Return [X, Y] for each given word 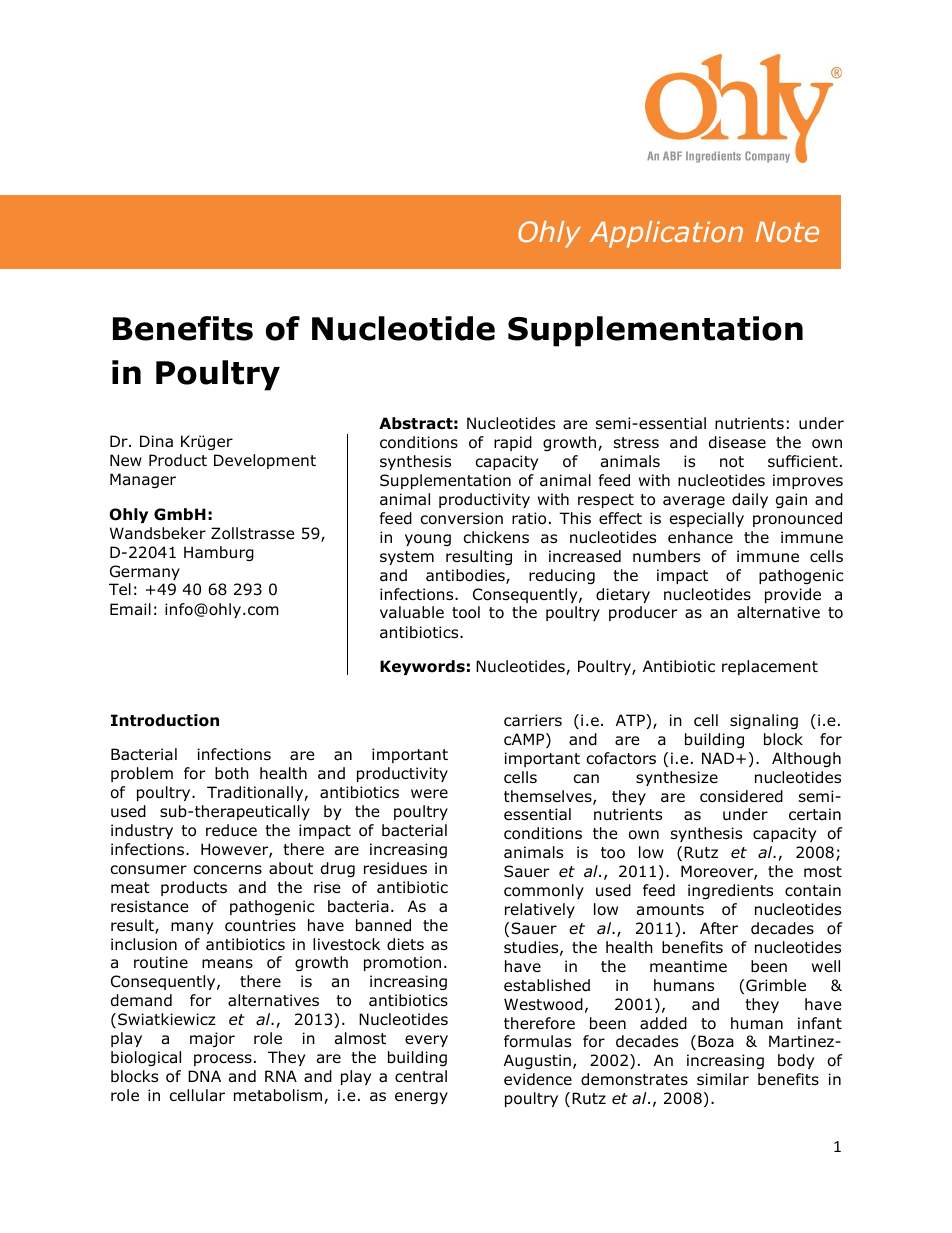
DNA [204, 1076]
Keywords [422, 667]
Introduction [165, 720]
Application [666, 234]
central [421, 1076]
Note [787, 232]
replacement [770, 667]
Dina [156, 441]
